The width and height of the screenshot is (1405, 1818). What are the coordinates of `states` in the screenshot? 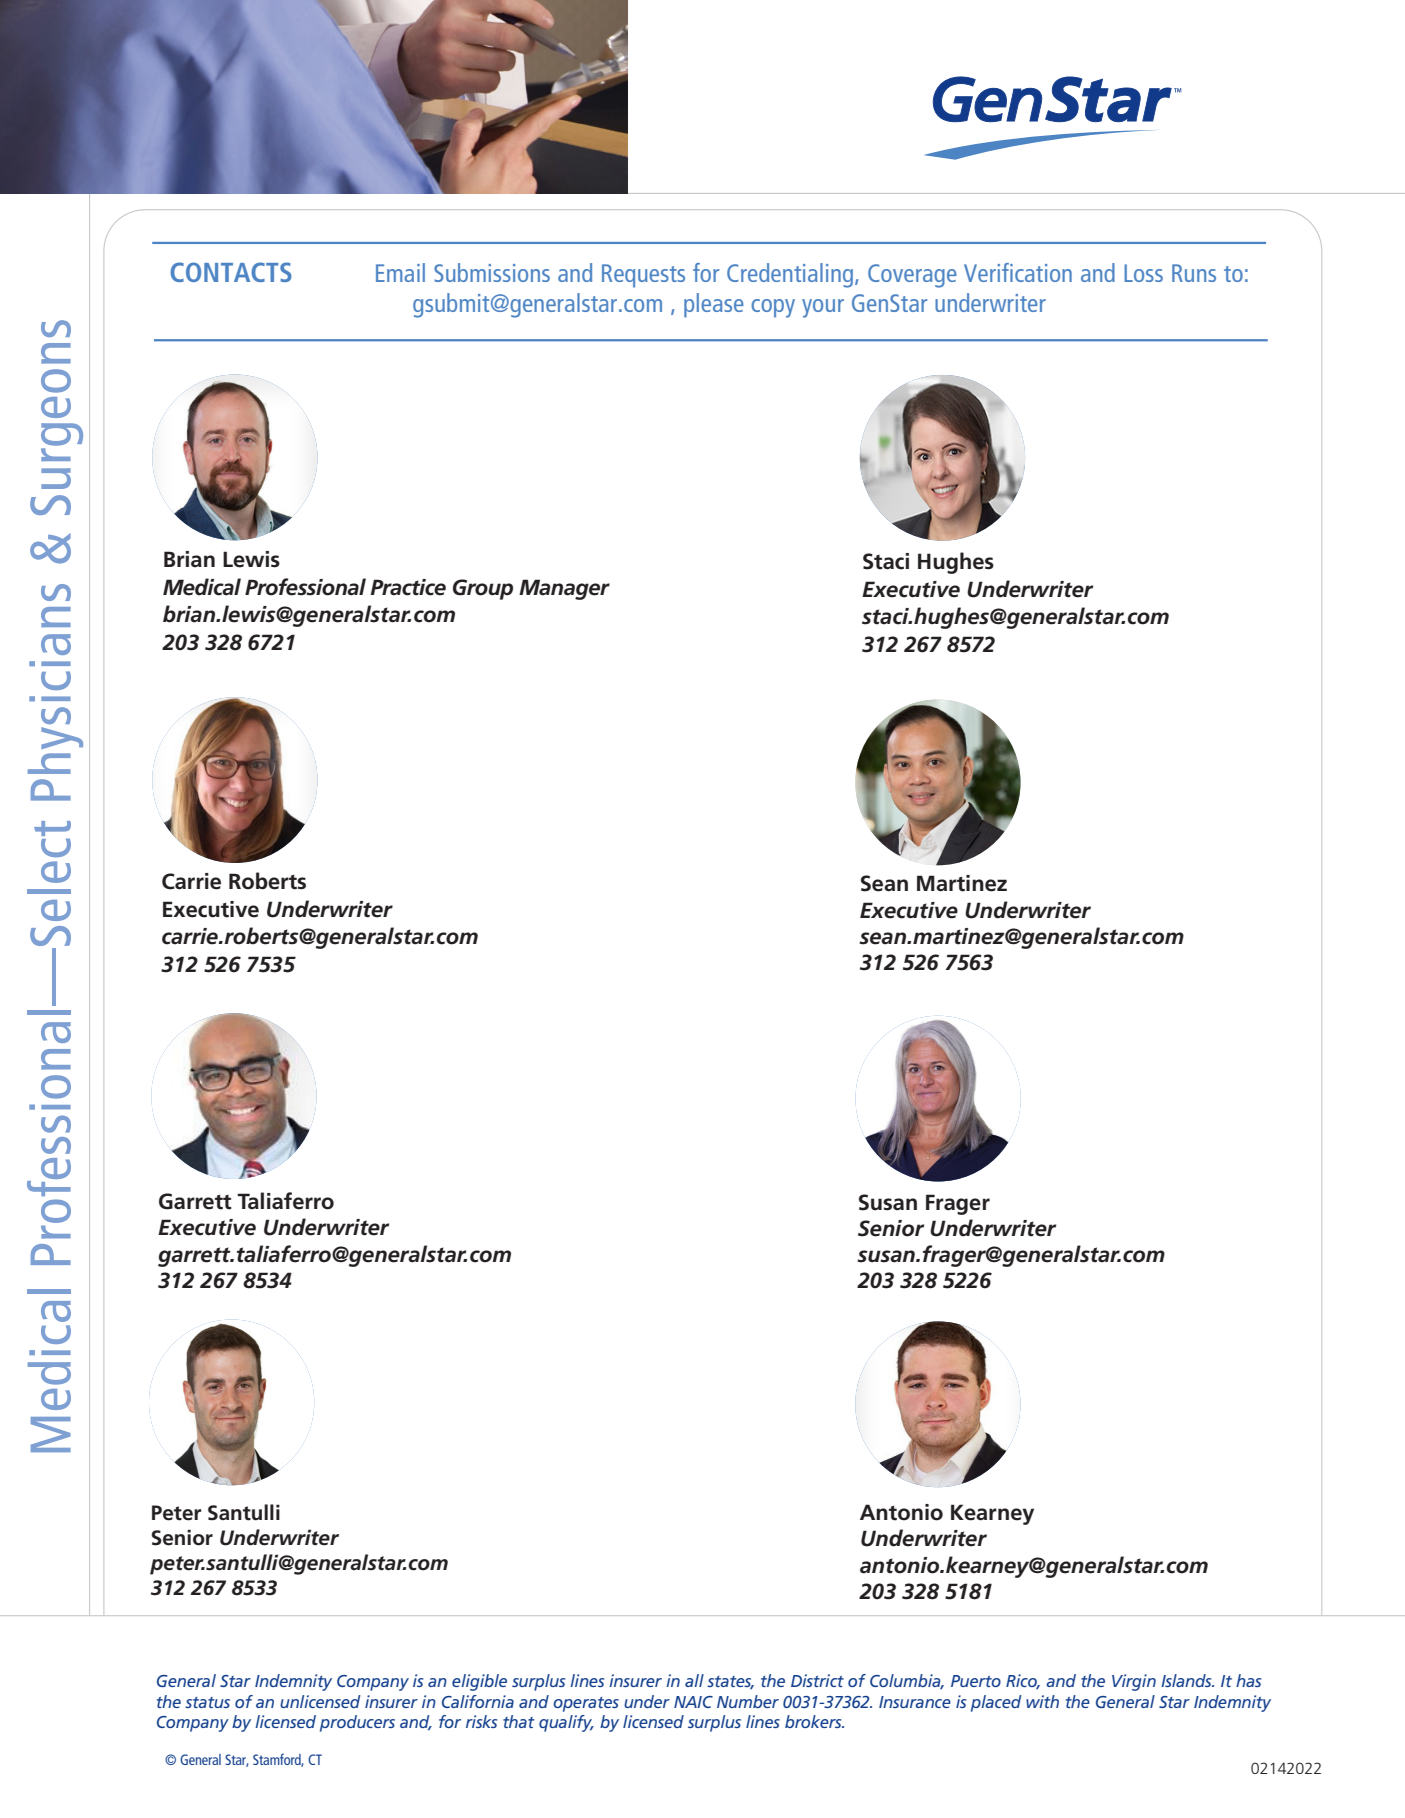 It's located at (730, 1683).
